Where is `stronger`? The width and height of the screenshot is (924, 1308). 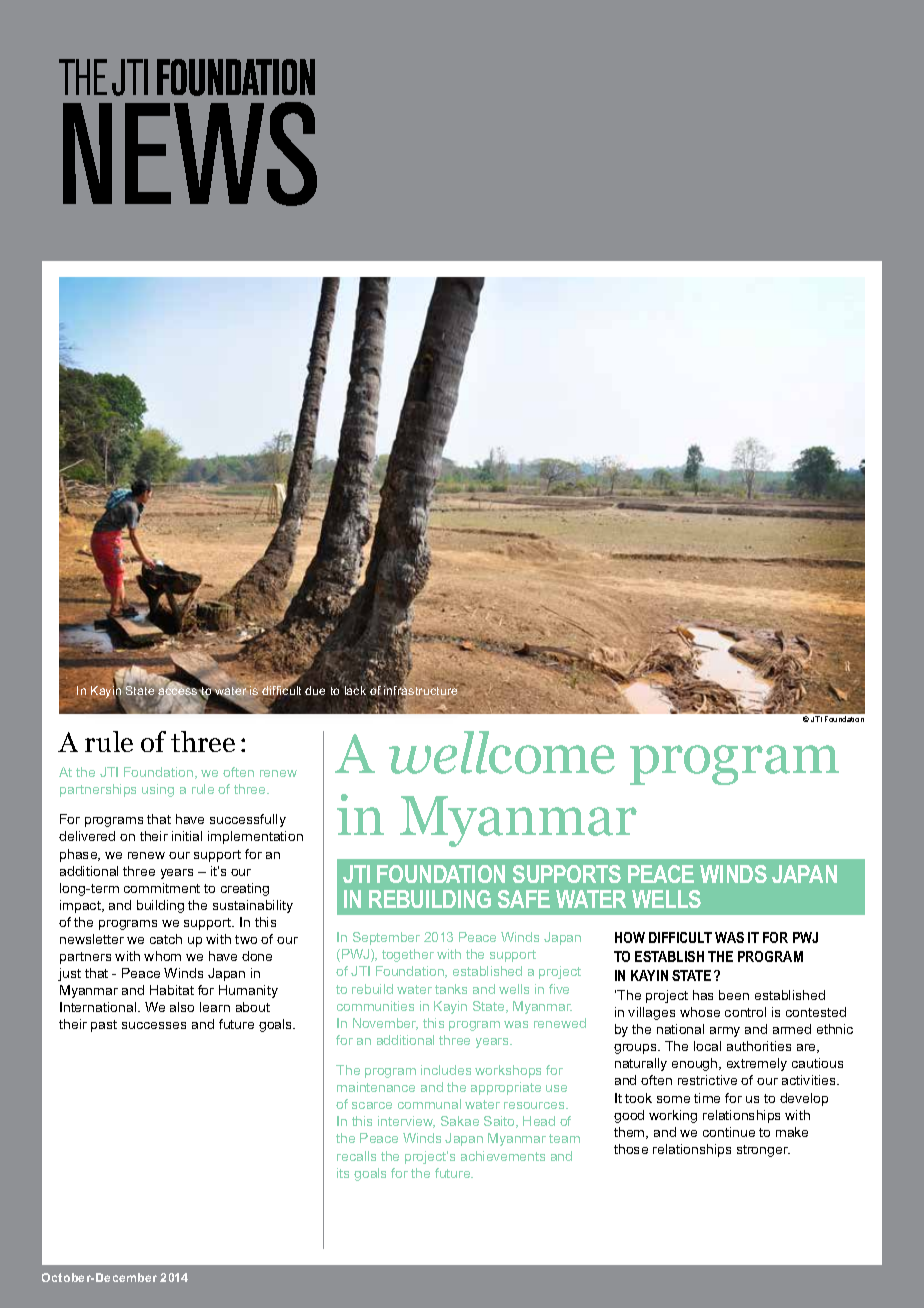
stronger is located at coordinates (763, 1151).
